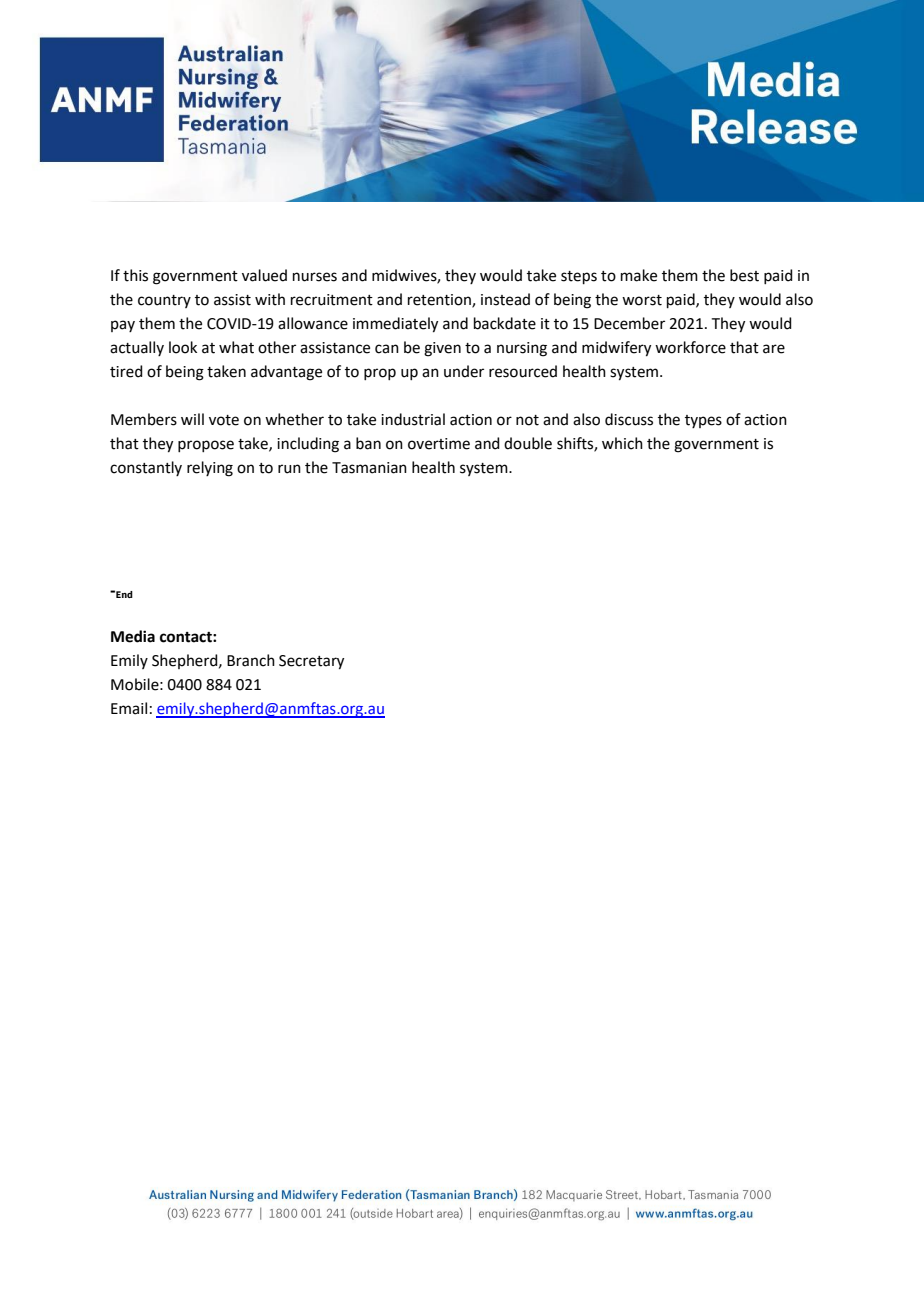 The height and width of the screenshot is (1309, 924). I want to click on under, so click(464, 371).
